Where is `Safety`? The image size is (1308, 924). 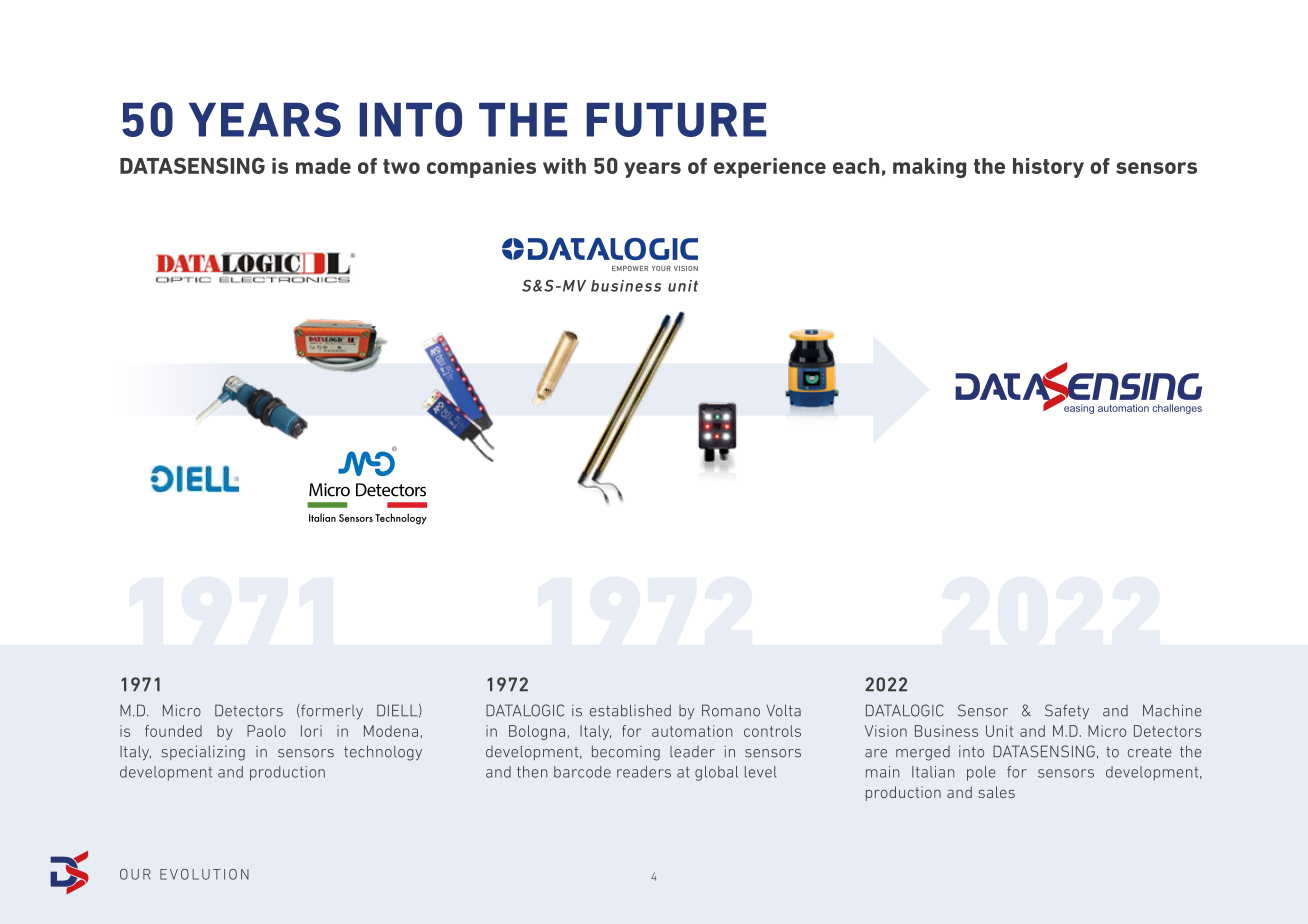
Safety is located at coordinates (1067, 712).
